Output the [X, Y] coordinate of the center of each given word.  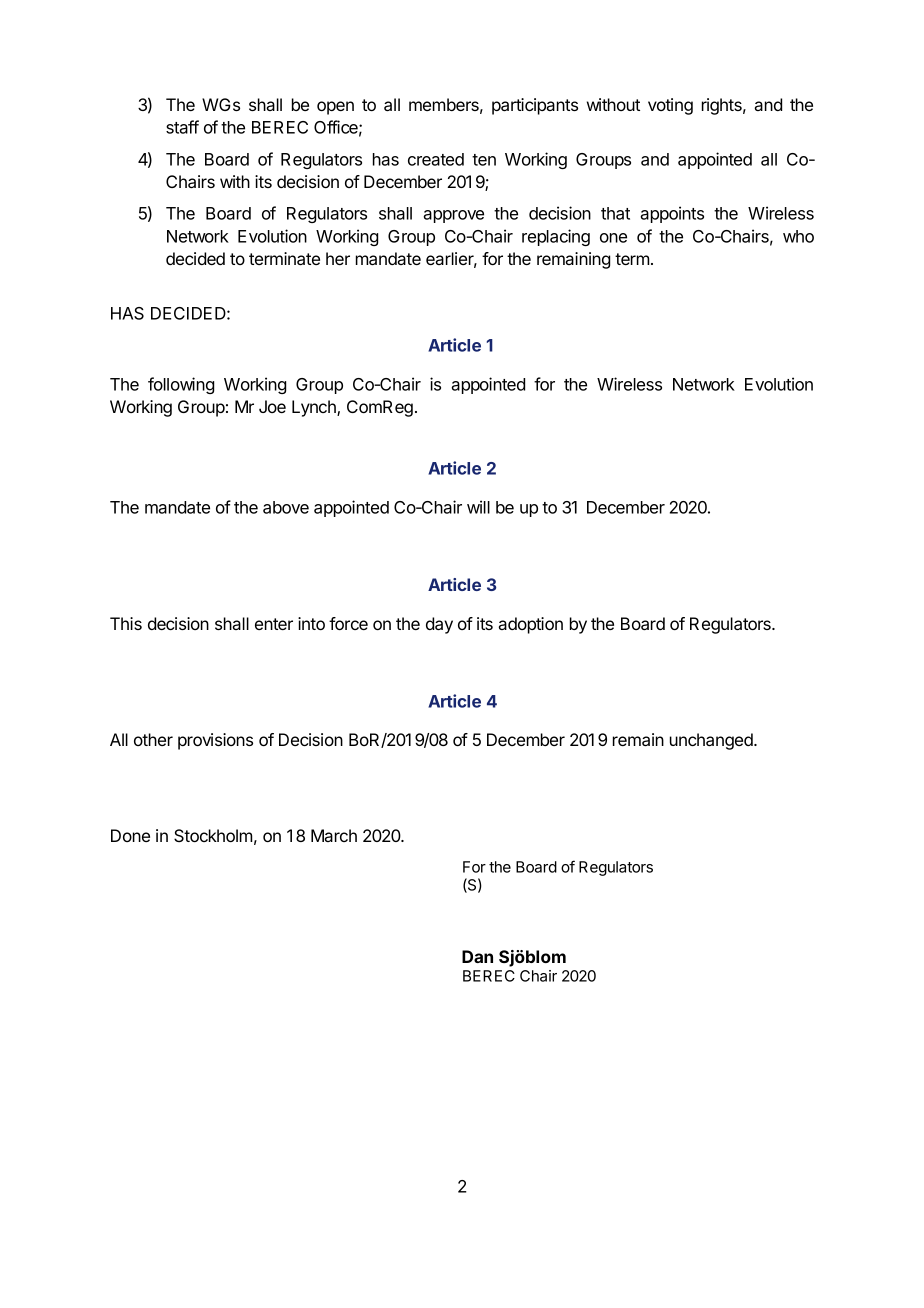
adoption [530, 625]
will [478, 507]
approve [453, 216]
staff [182, 127]
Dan [477, 956]
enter [274, 624]
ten [484, 160]
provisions [215, 741]
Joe [272, 406]
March [334, 835]
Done [130, 835]
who [798, 236]
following [181, 385]
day [439, 625]
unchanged [712, 741]
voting [670, 106]
